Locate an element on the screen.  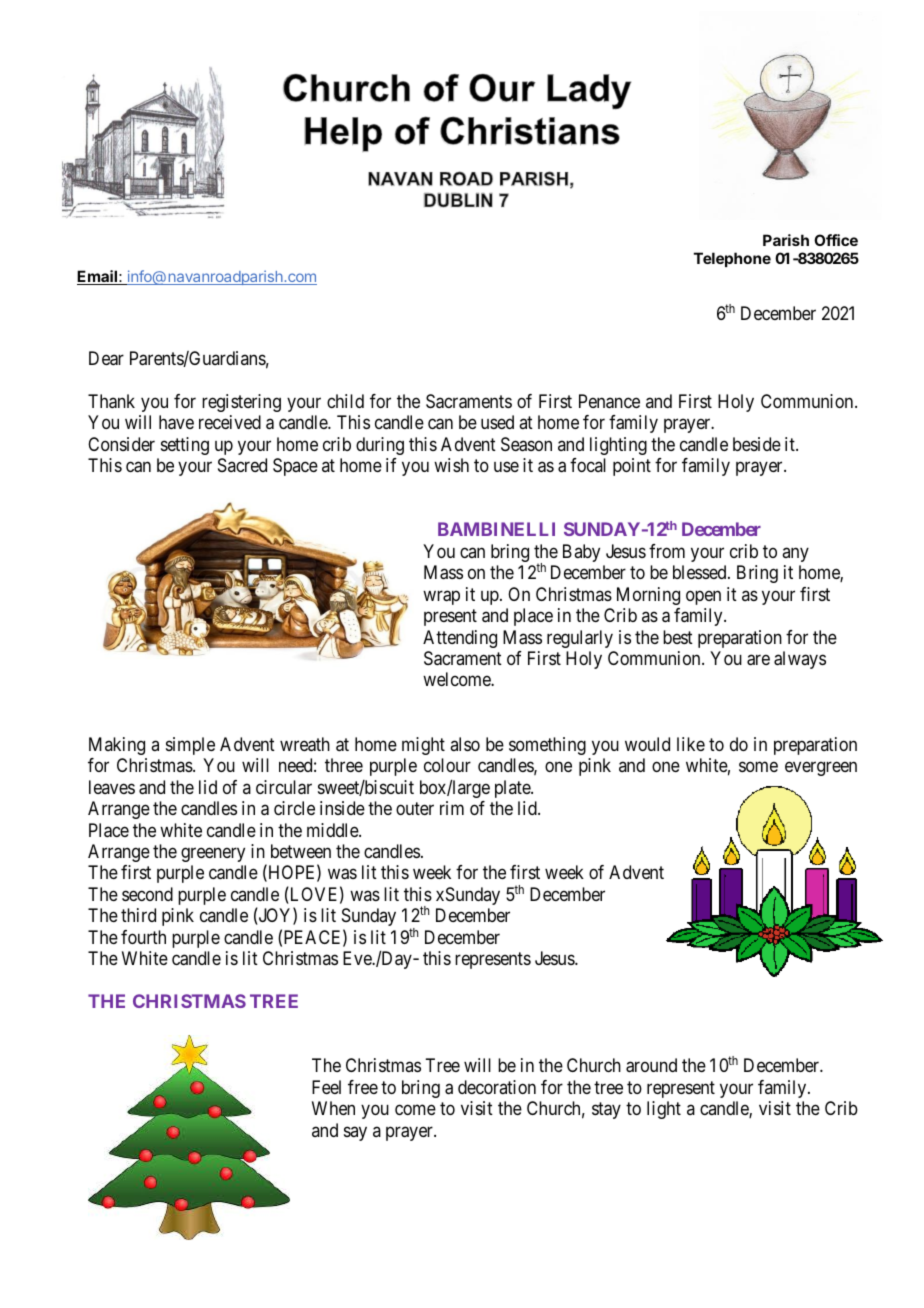
simple is located at coordinates (190, 746).
